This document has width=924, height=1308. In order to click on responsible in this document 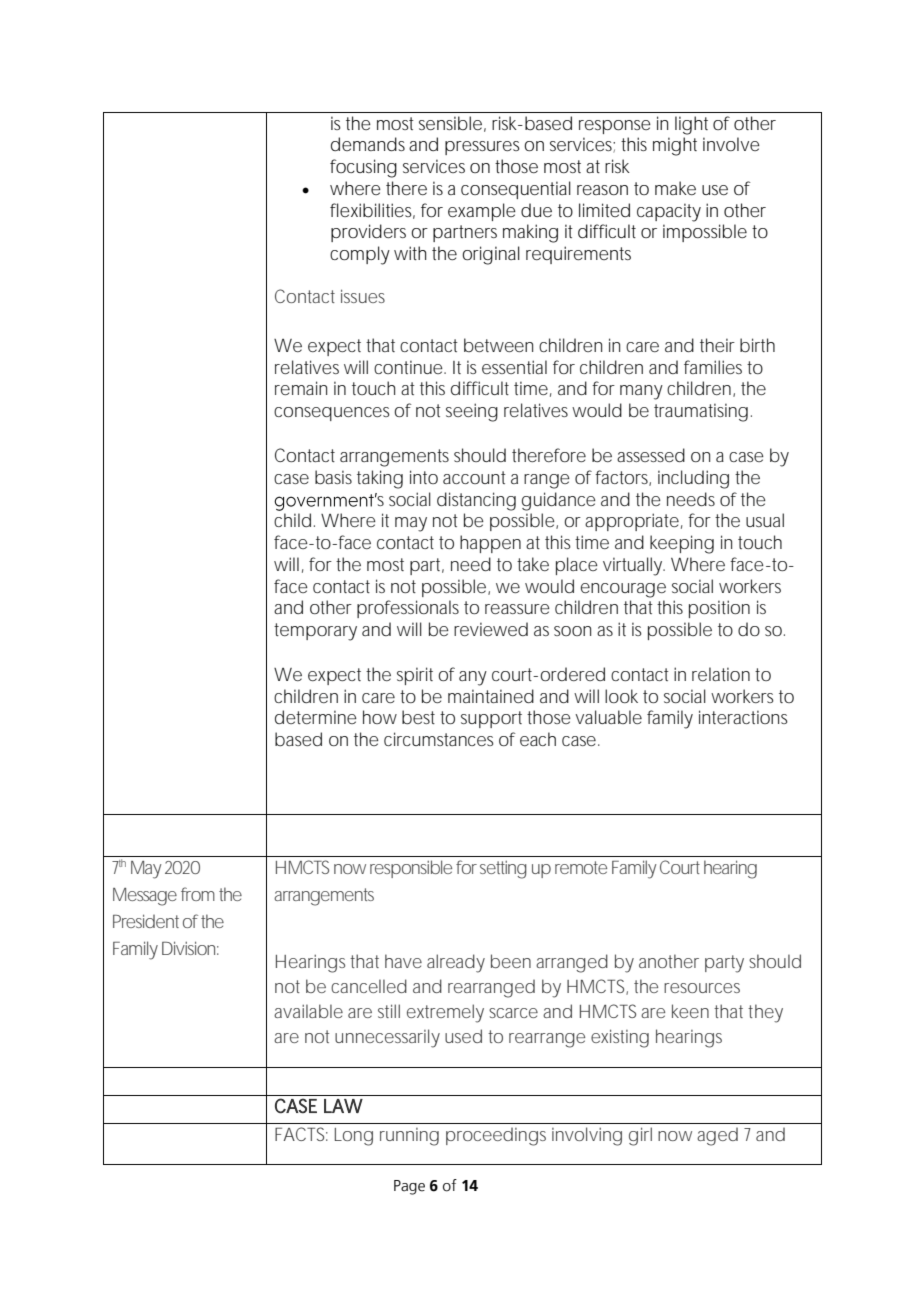, I will do `click(411, 869)`.
